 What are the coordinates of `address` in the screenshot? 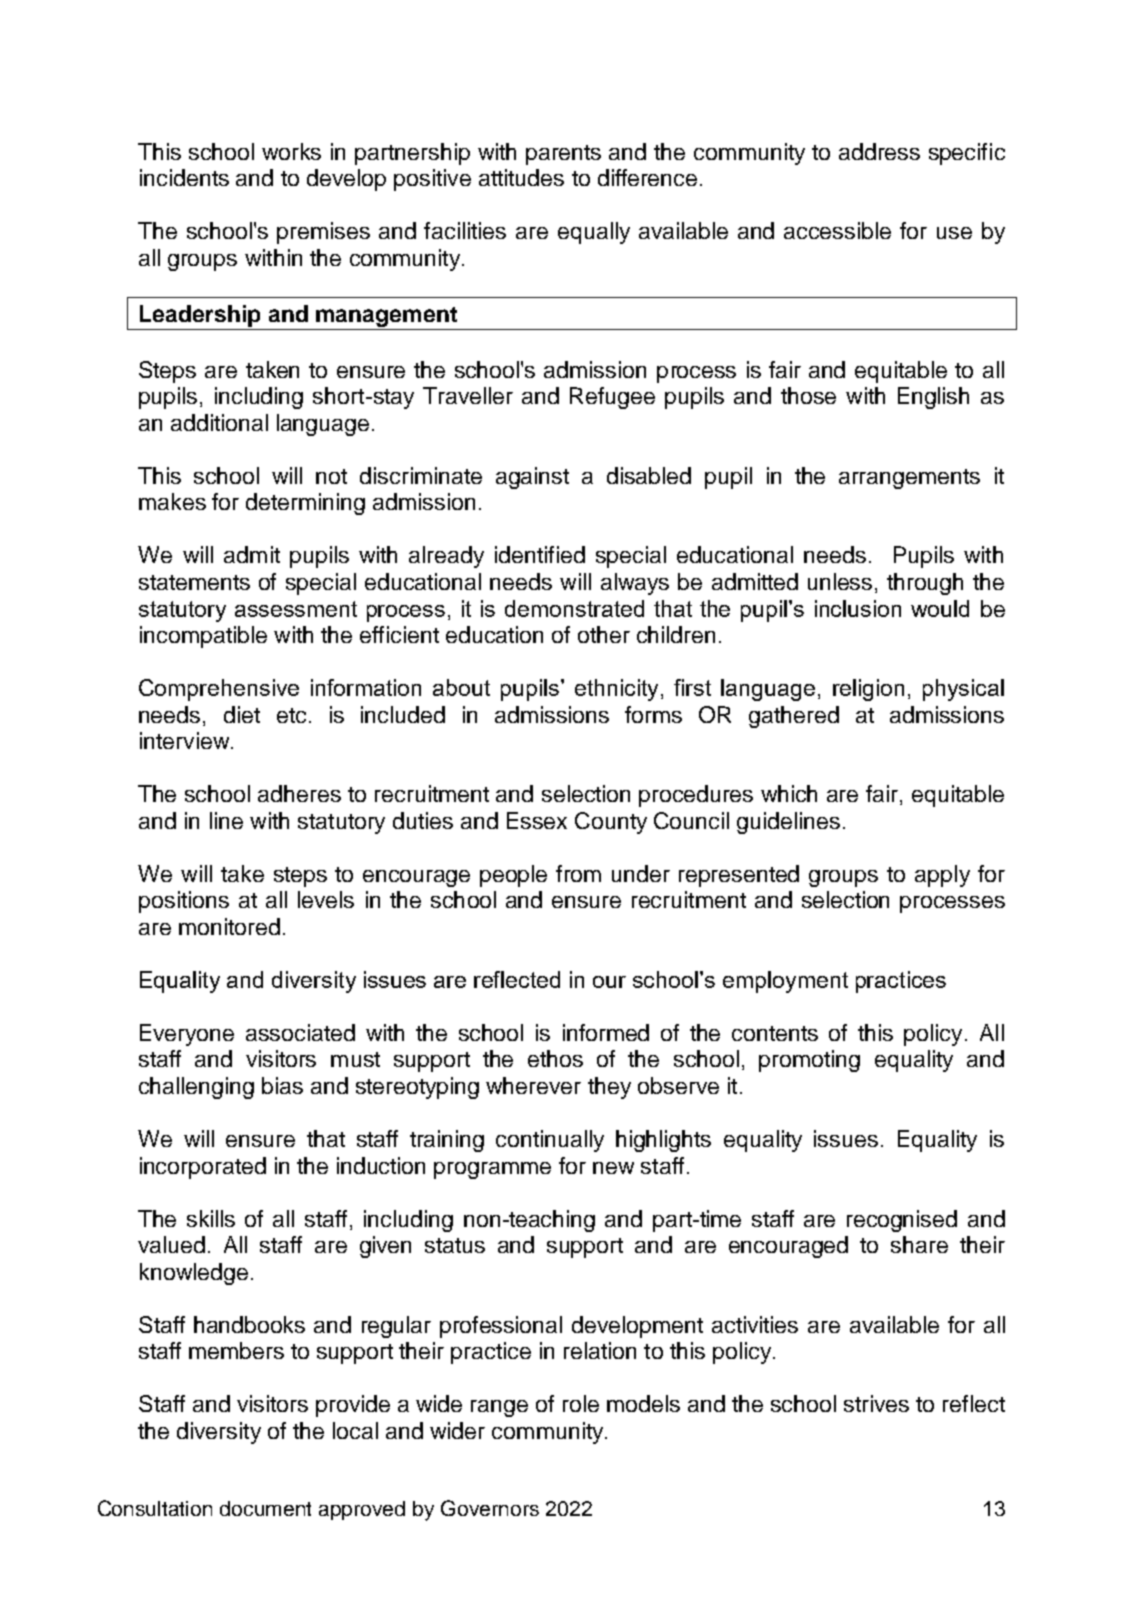 It's located at (879, 151).
